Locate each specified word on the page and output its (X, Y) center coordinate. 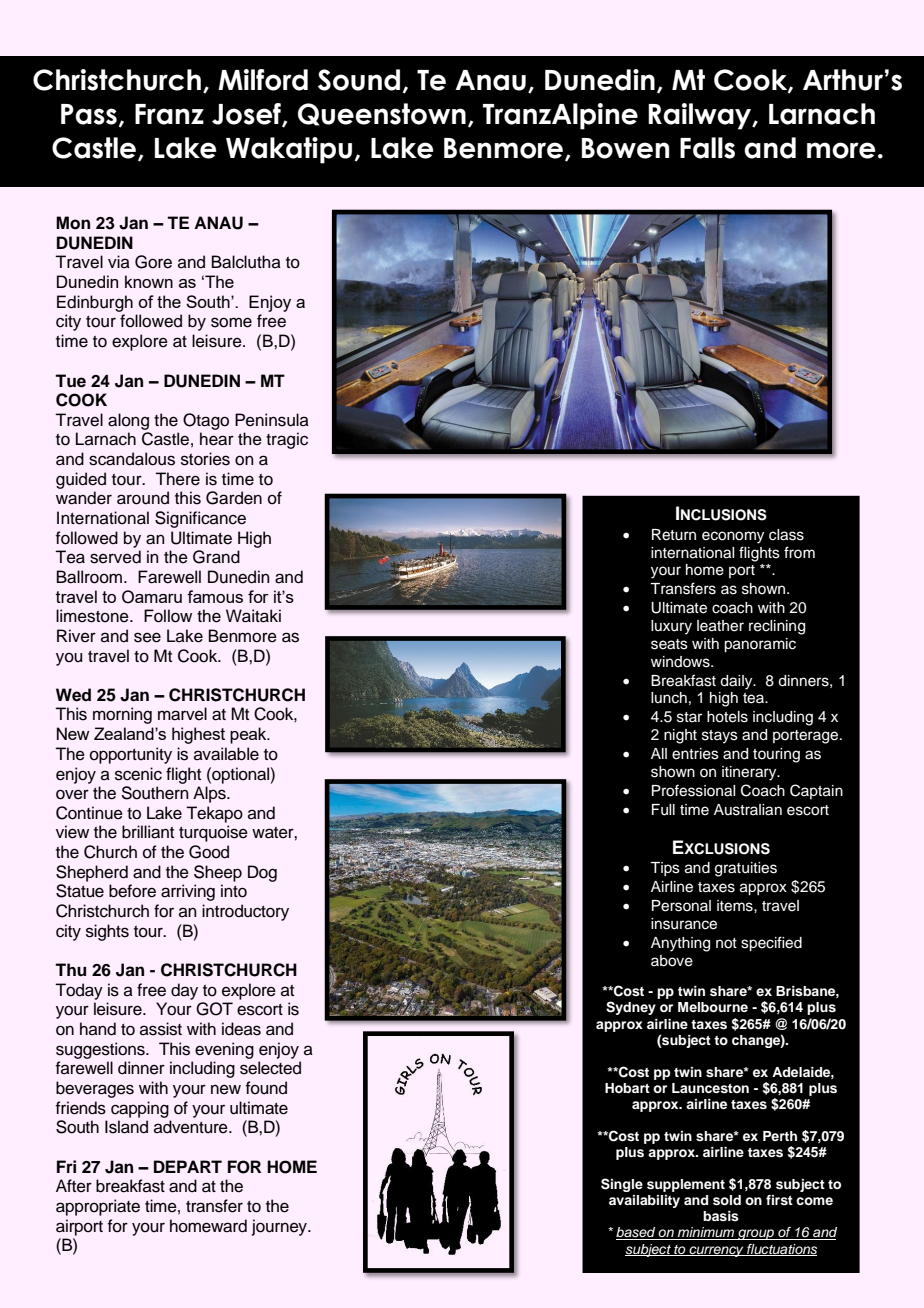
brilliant (148, 832)
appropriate (98, 1207)
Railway (701, 116)
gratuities (746, 869)
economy (733, 537)
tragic (287, 440)
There (177, 479)
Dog (262, 873)
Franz (169, 114)
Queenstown (382, 114)
